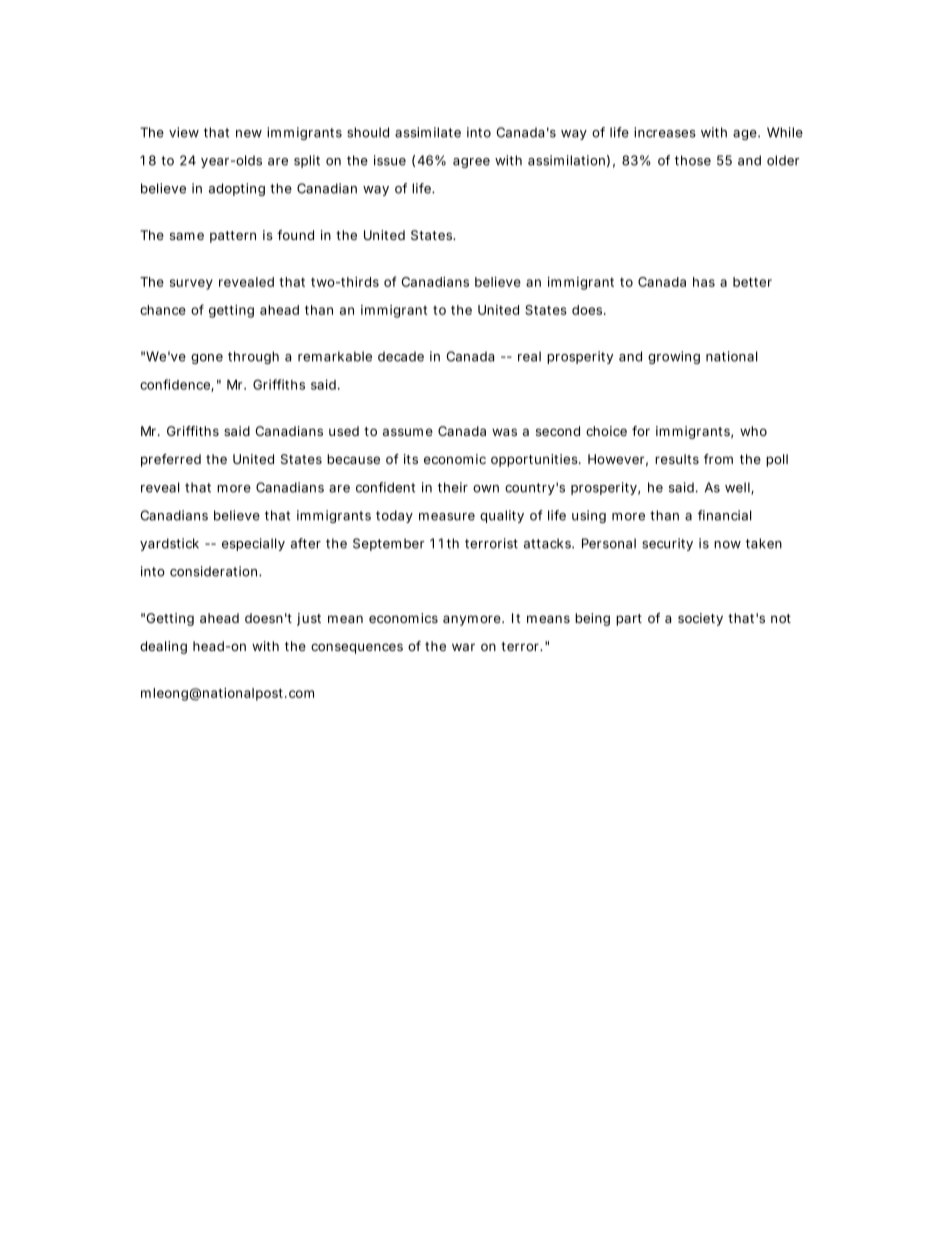  What do you see at coordinates (718, 459) in the screenshot?
I see `from` at bounding box center [718, 459].
